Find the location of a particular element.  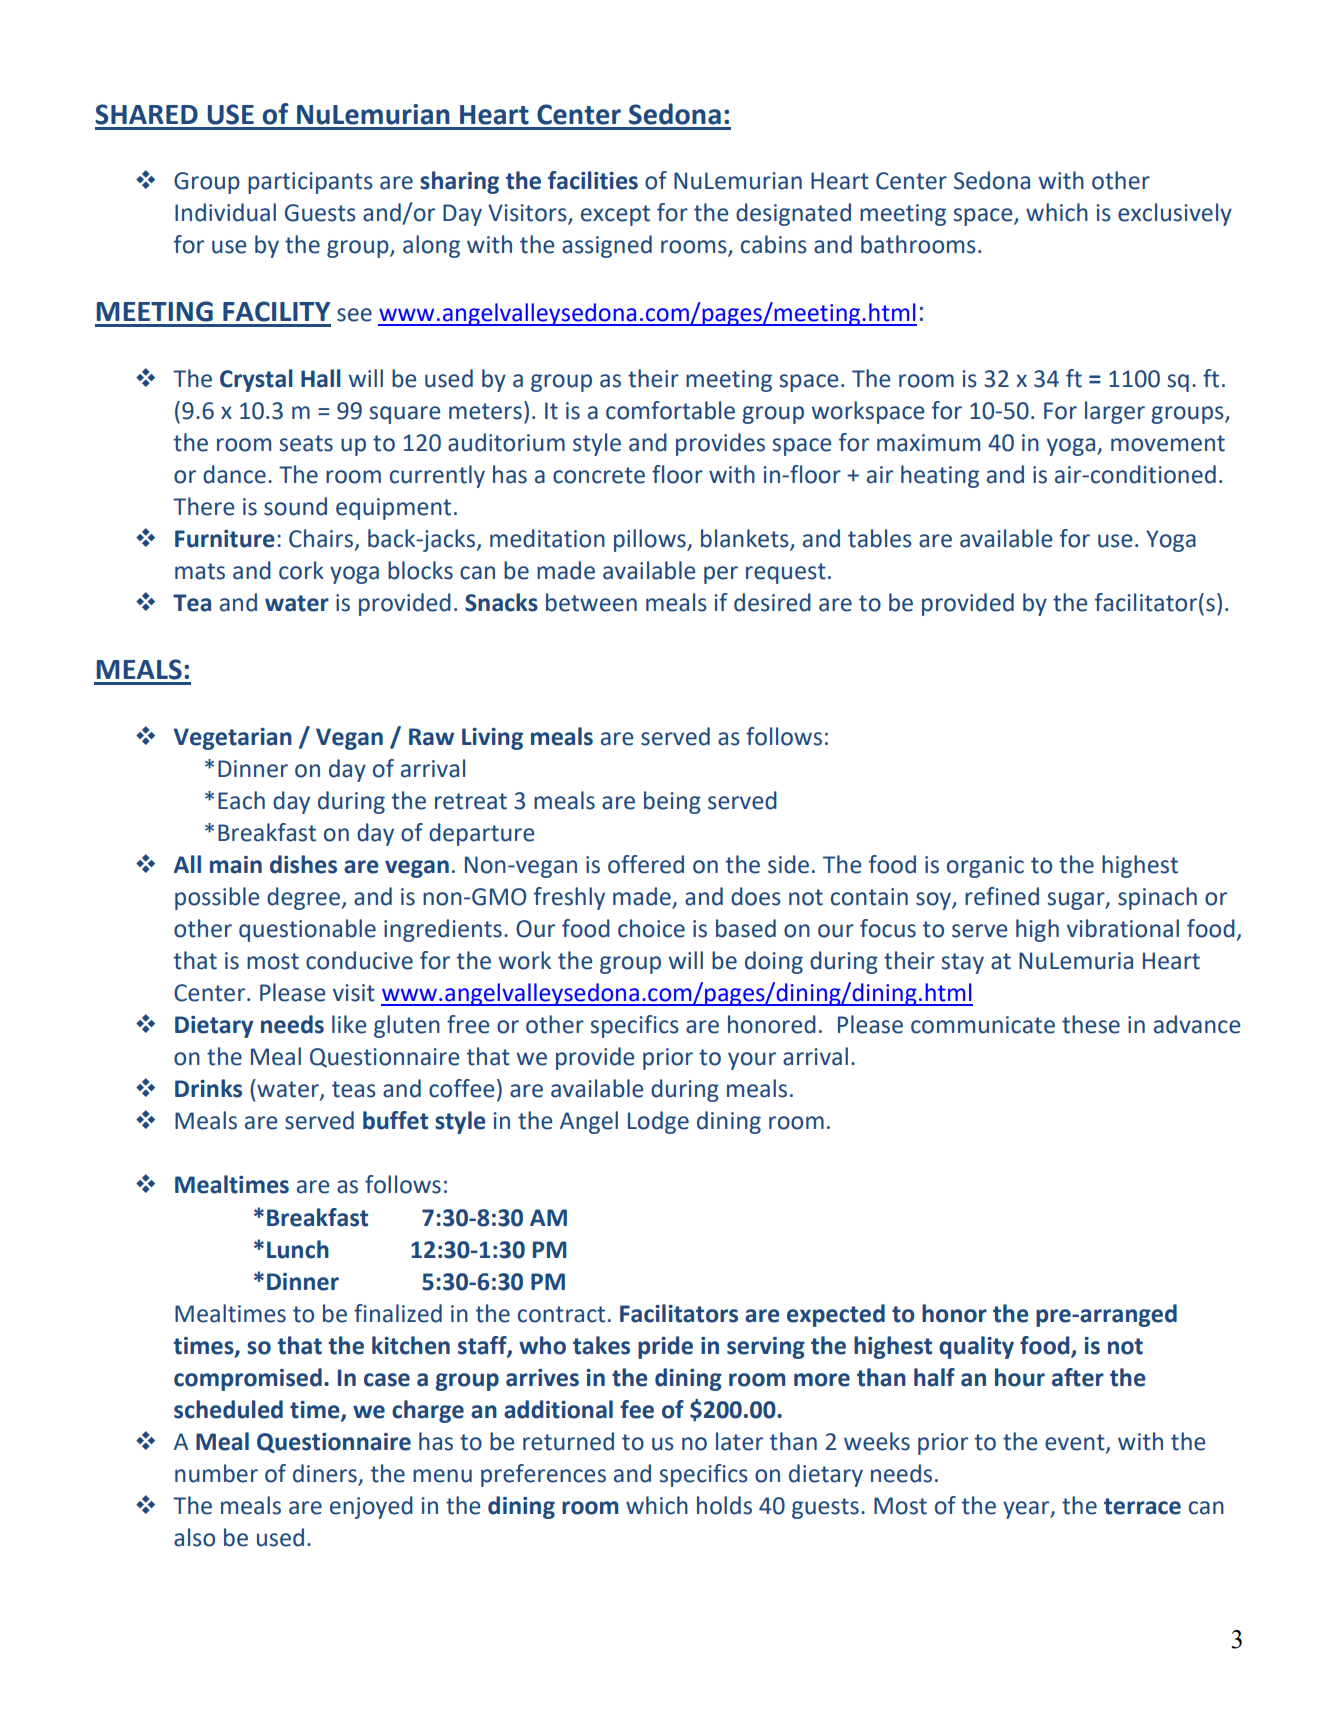

desired is located at coordinates (772, 602).
